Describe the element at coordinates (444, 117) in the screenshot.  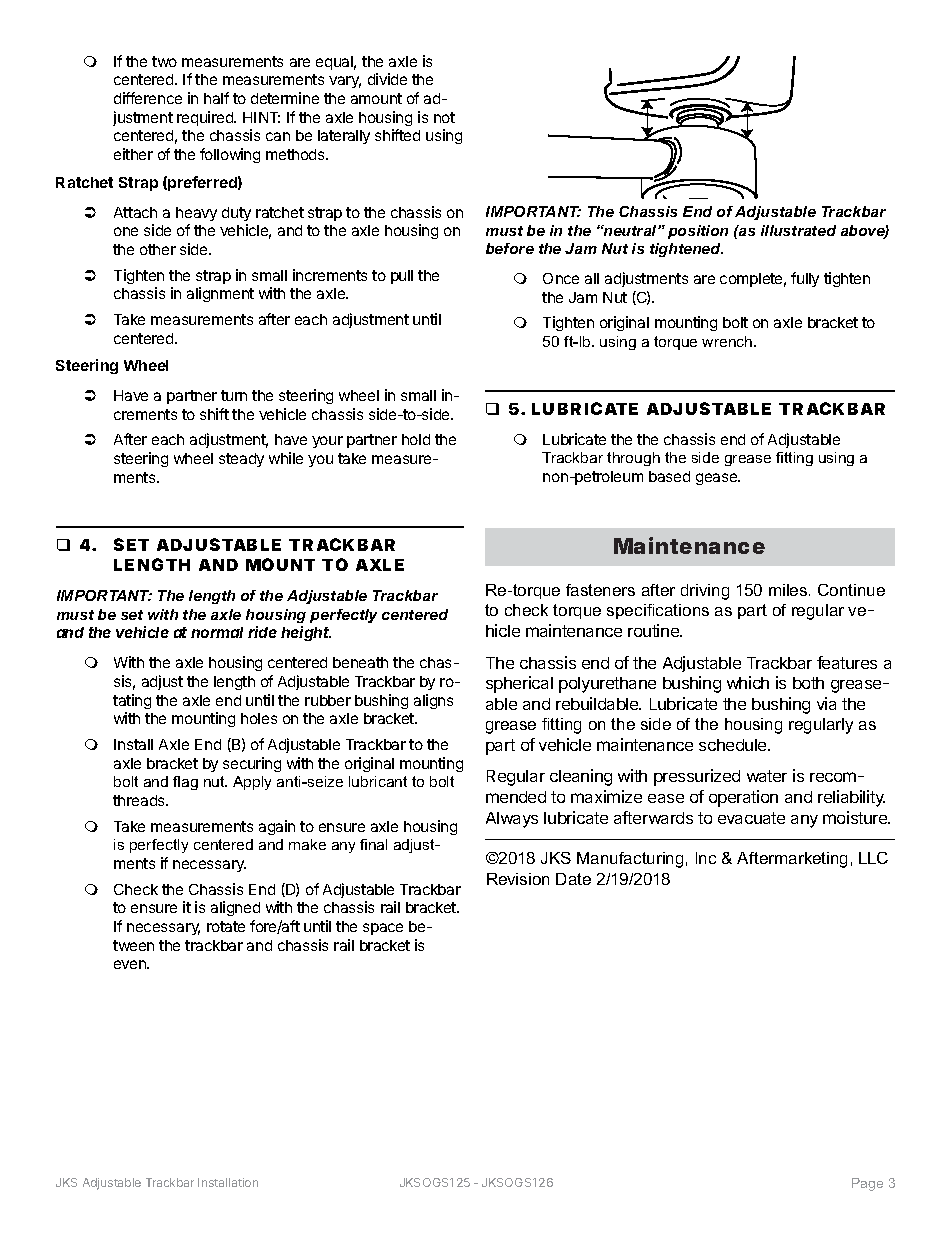
I see `not` at that location.
